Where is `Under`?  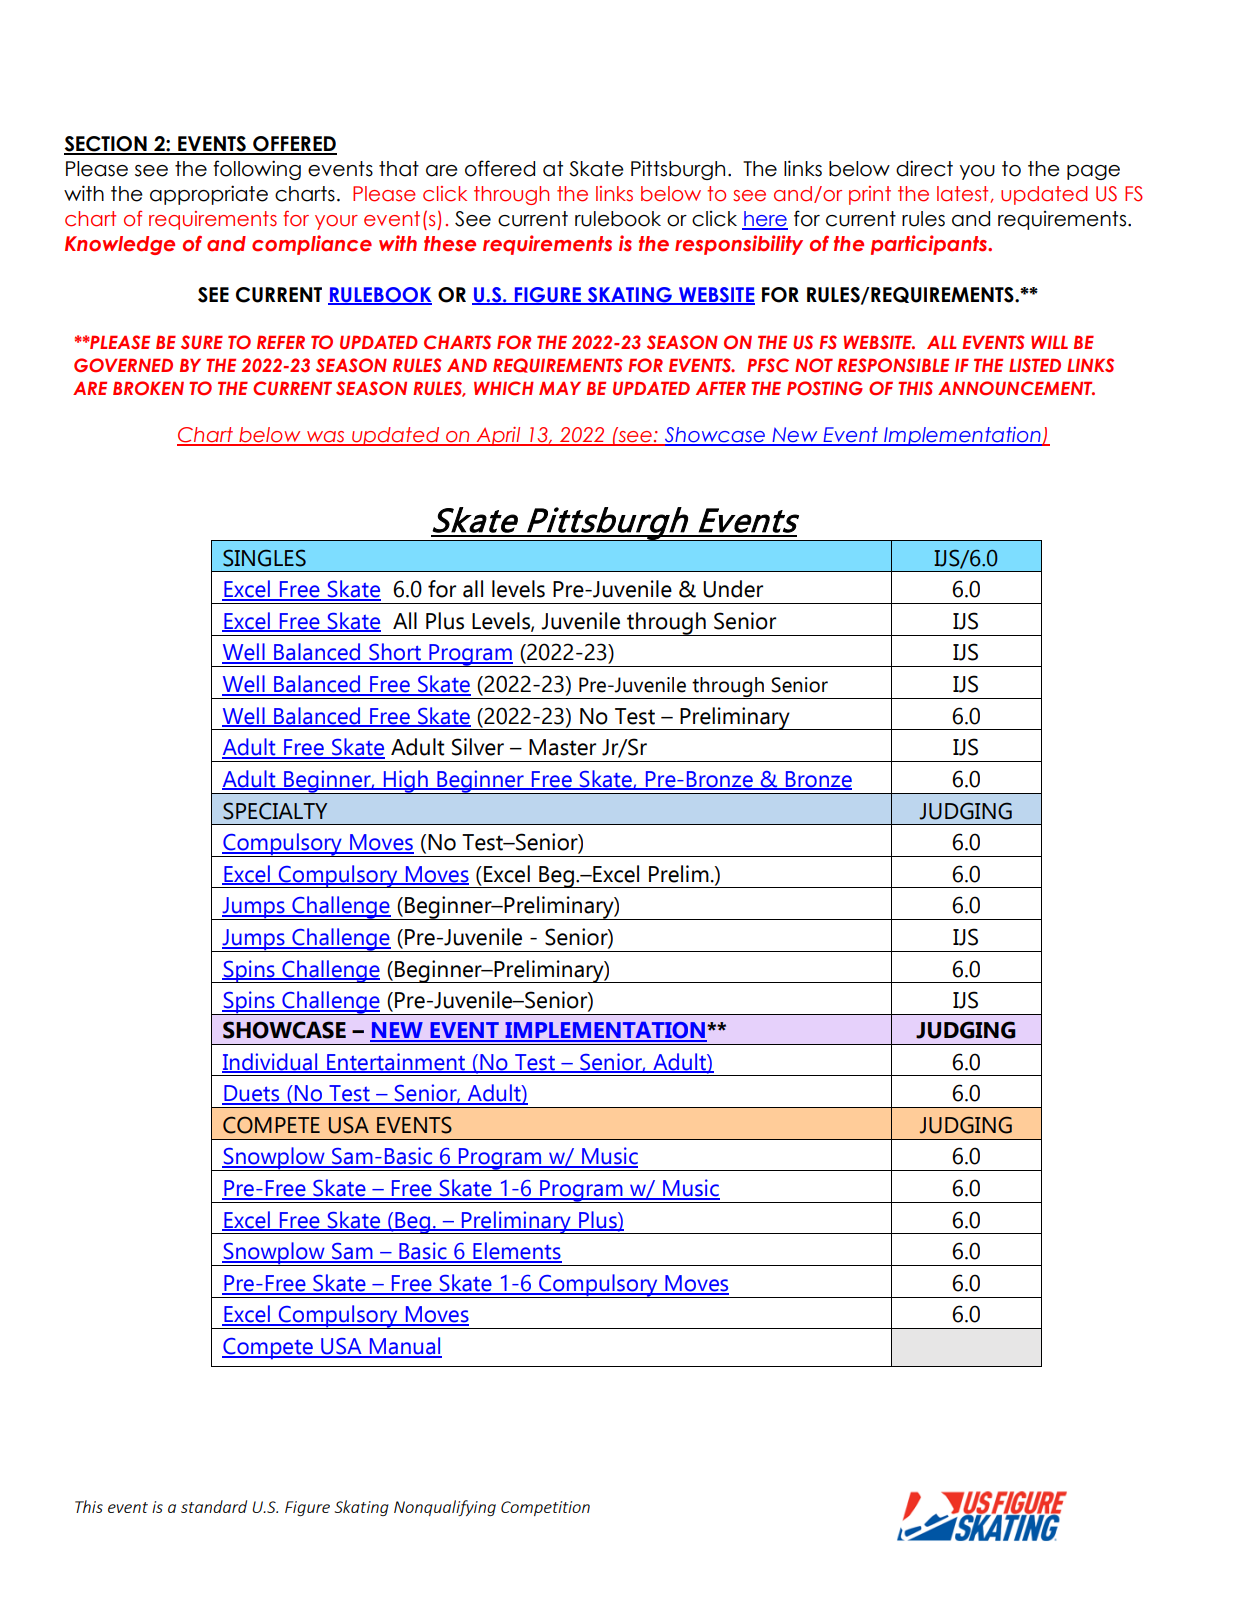
Under is located at coordinates (733, 589).
